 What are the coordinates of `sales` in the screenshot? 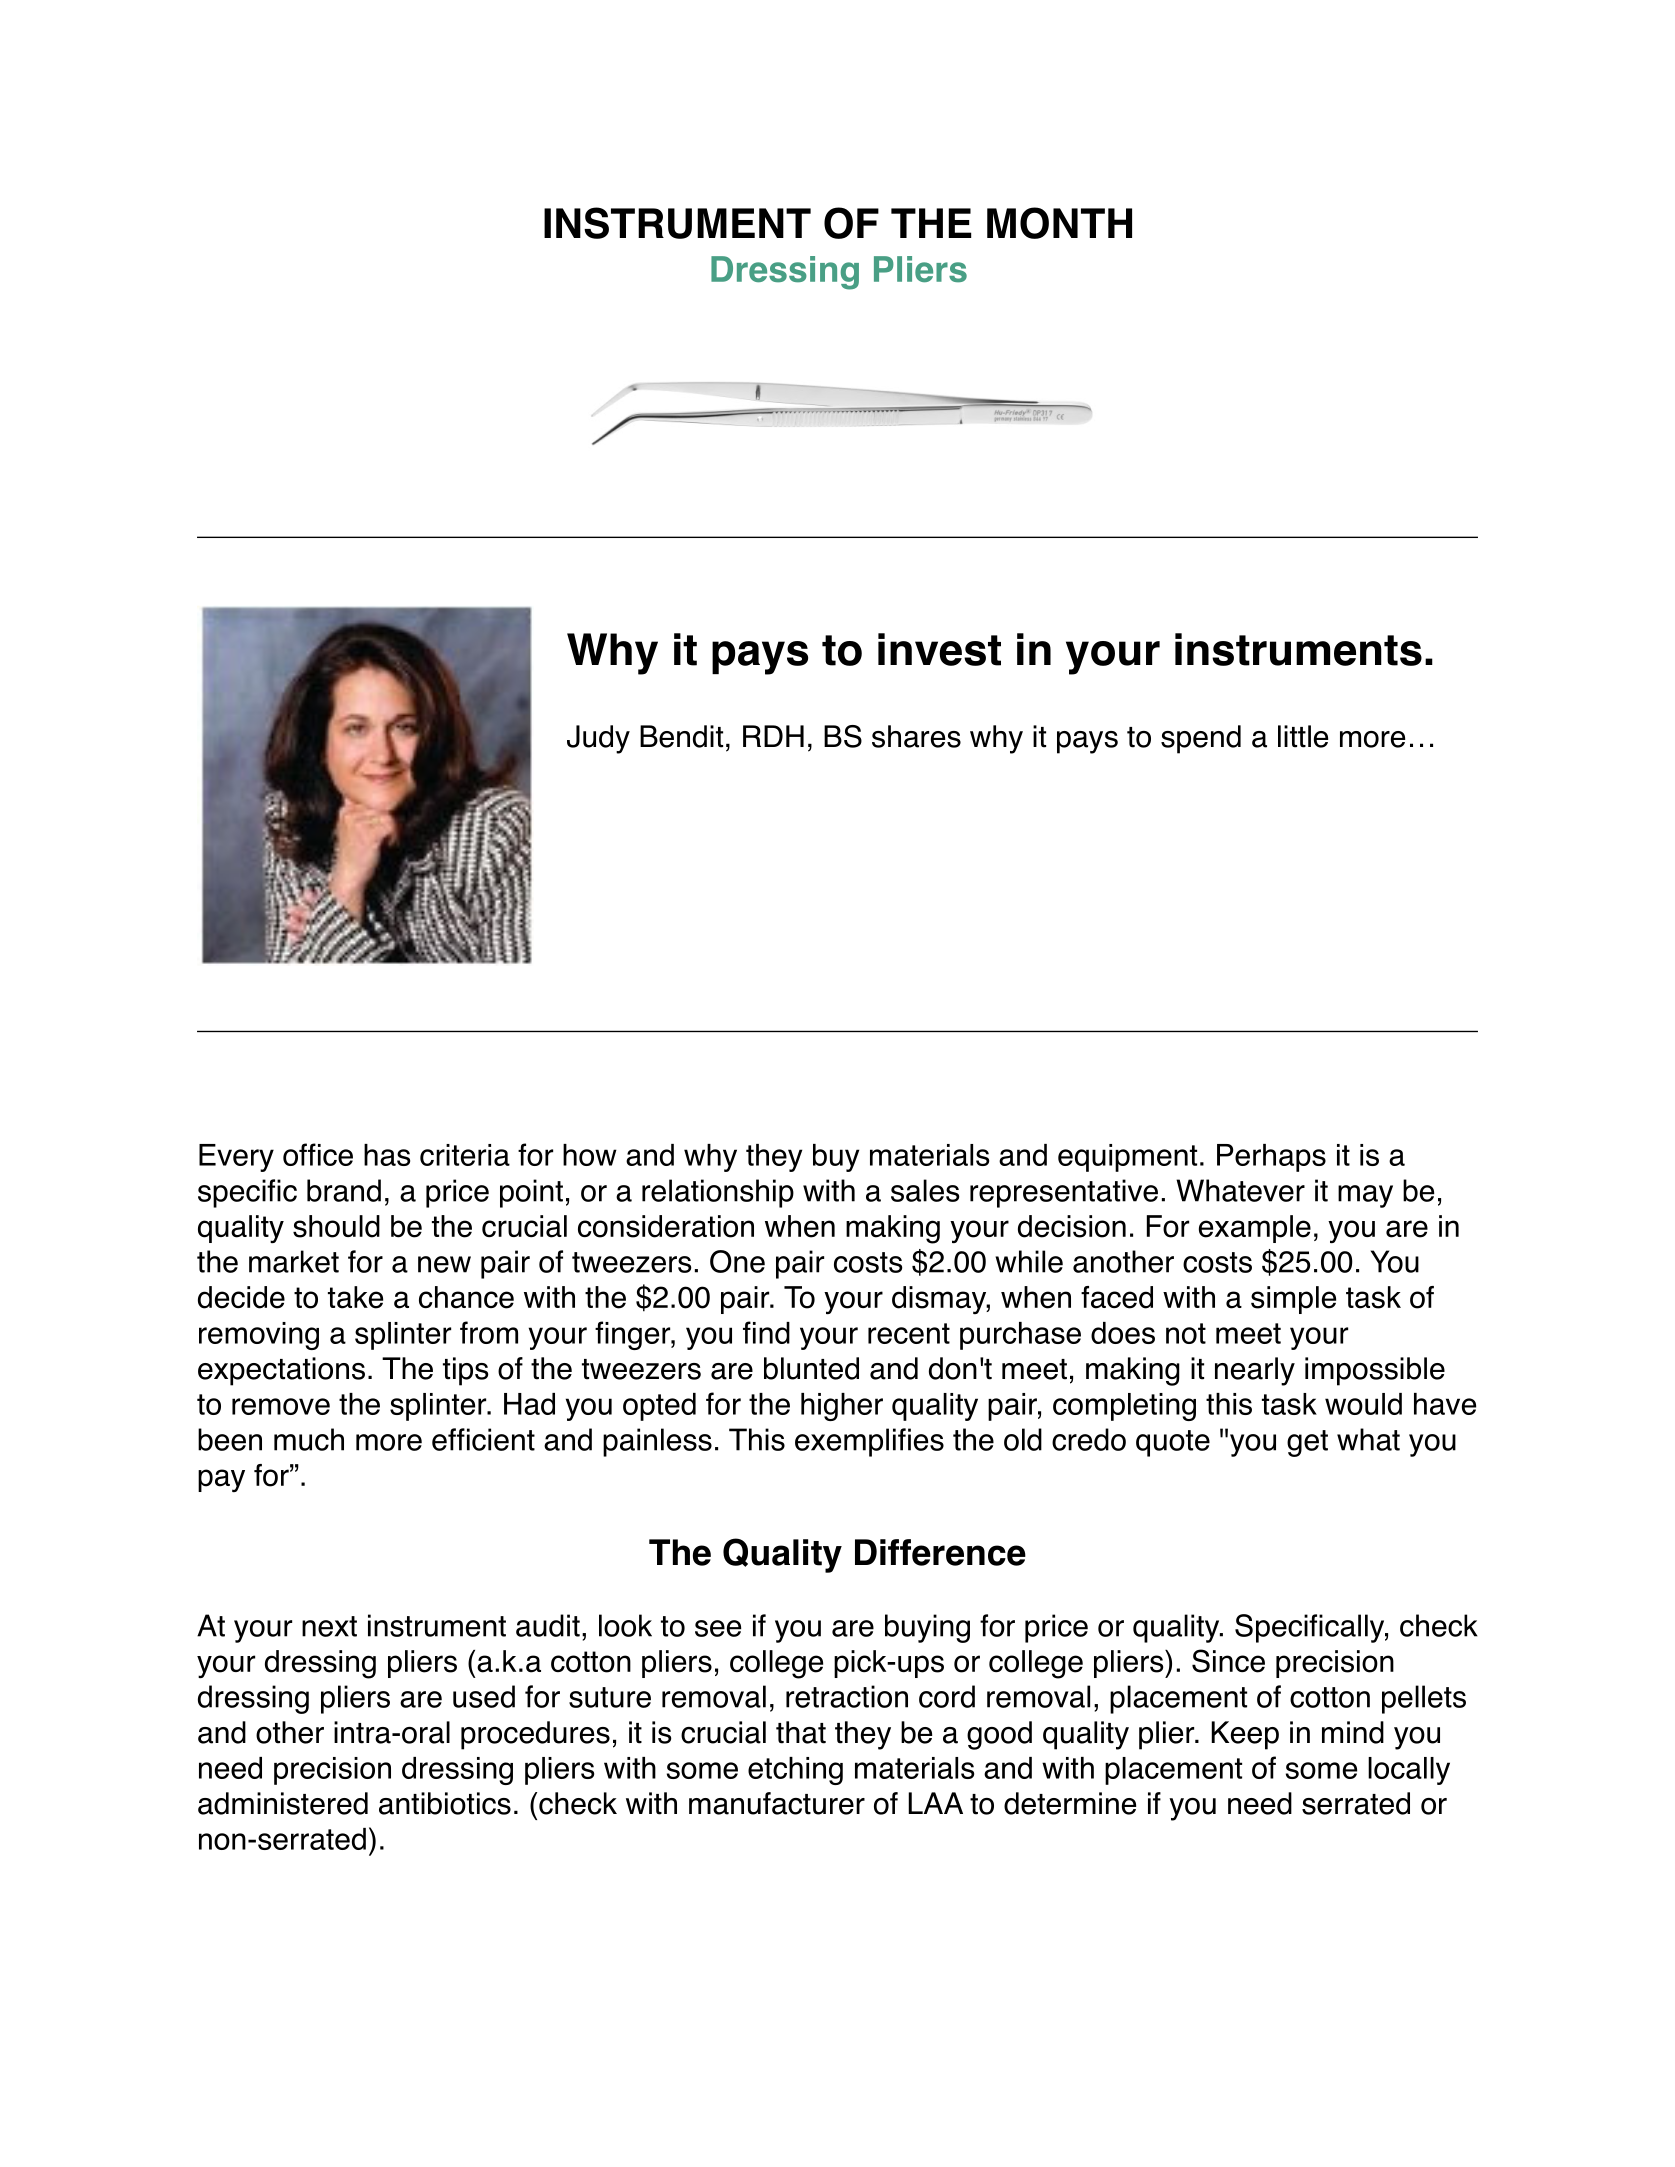 It's located at (925, 1190).
